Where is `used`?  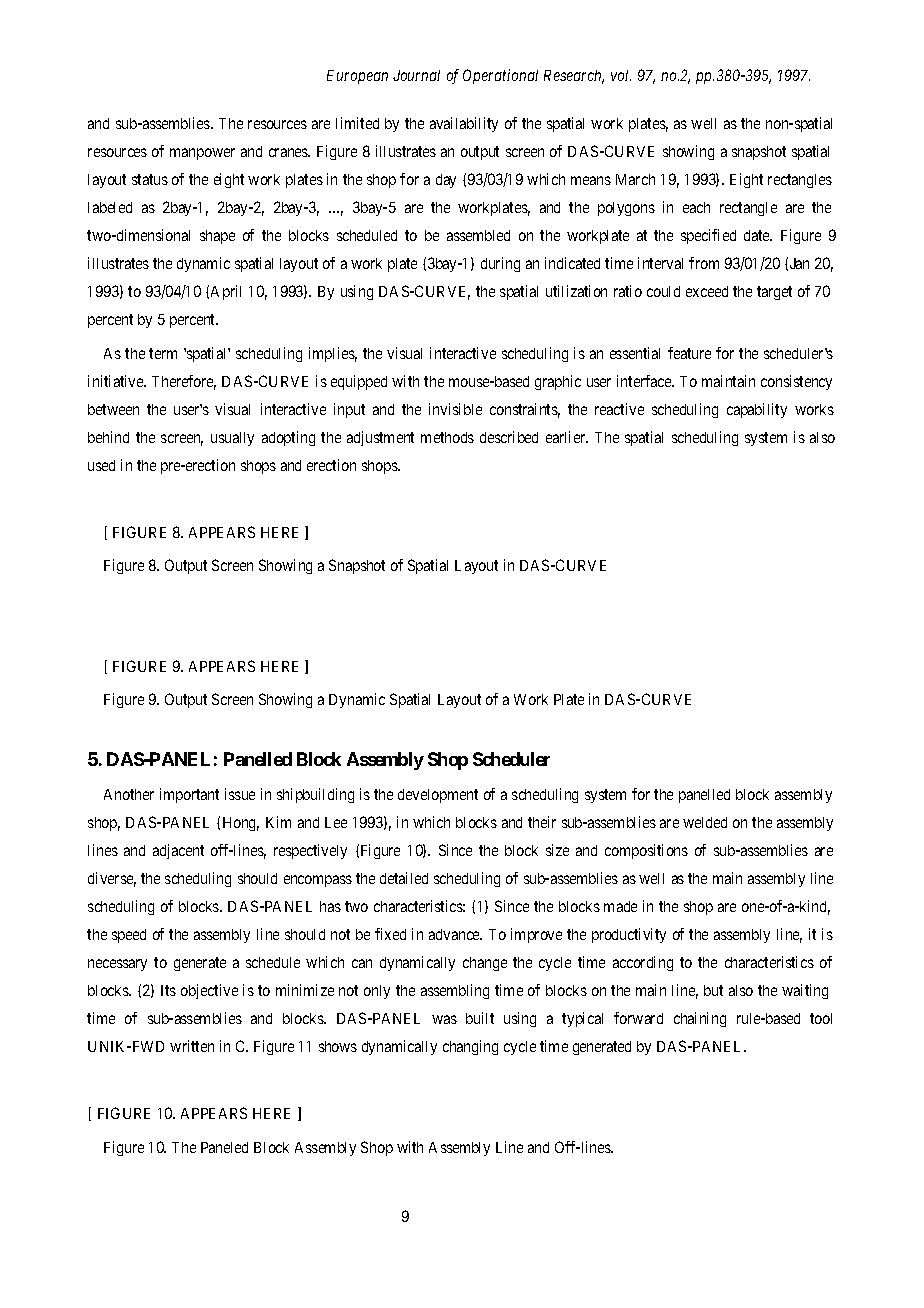
used is located at coordinates (101, 465).
